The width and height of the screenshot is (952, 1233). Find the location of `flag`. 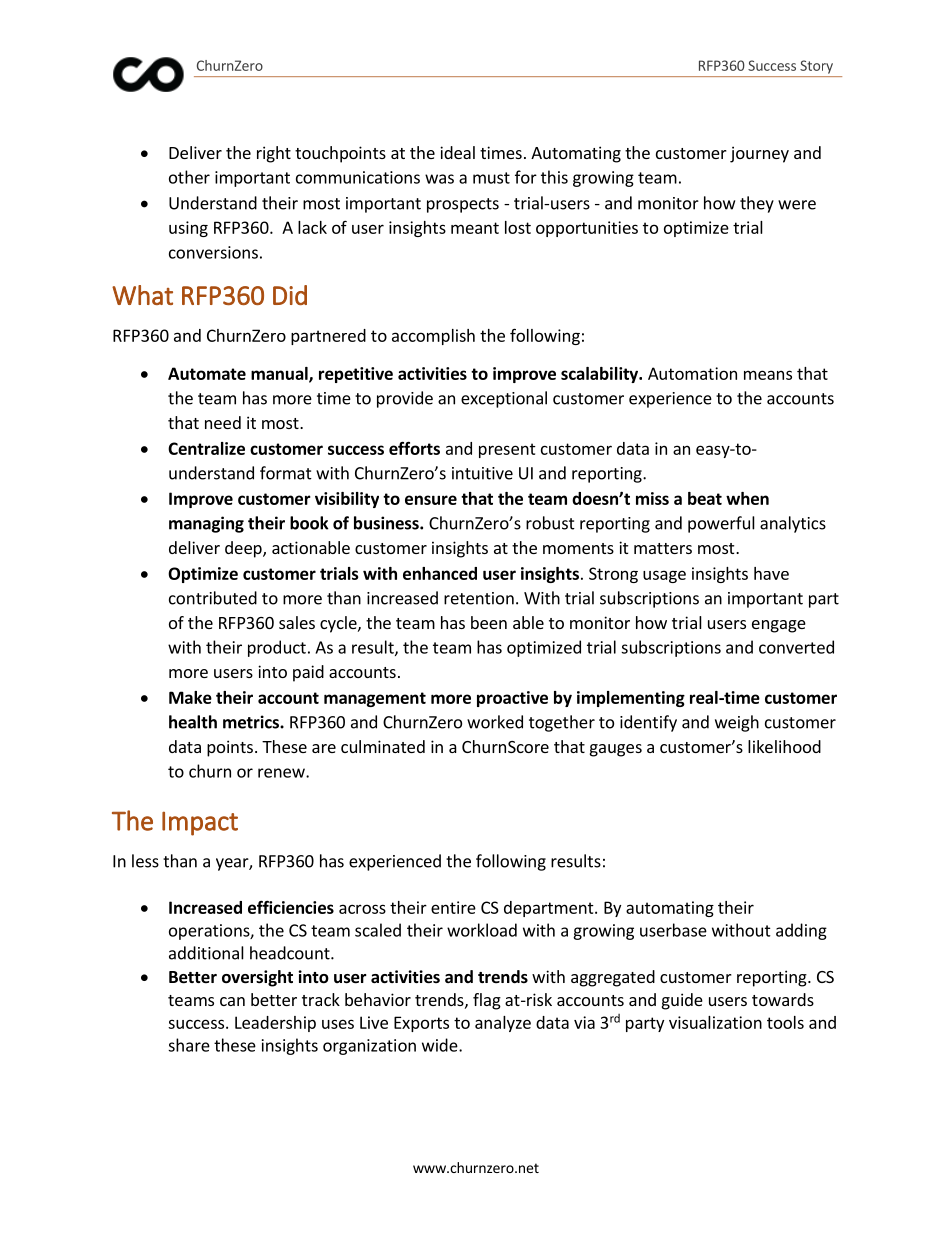

flag is located at coordinates (487, 1001).
